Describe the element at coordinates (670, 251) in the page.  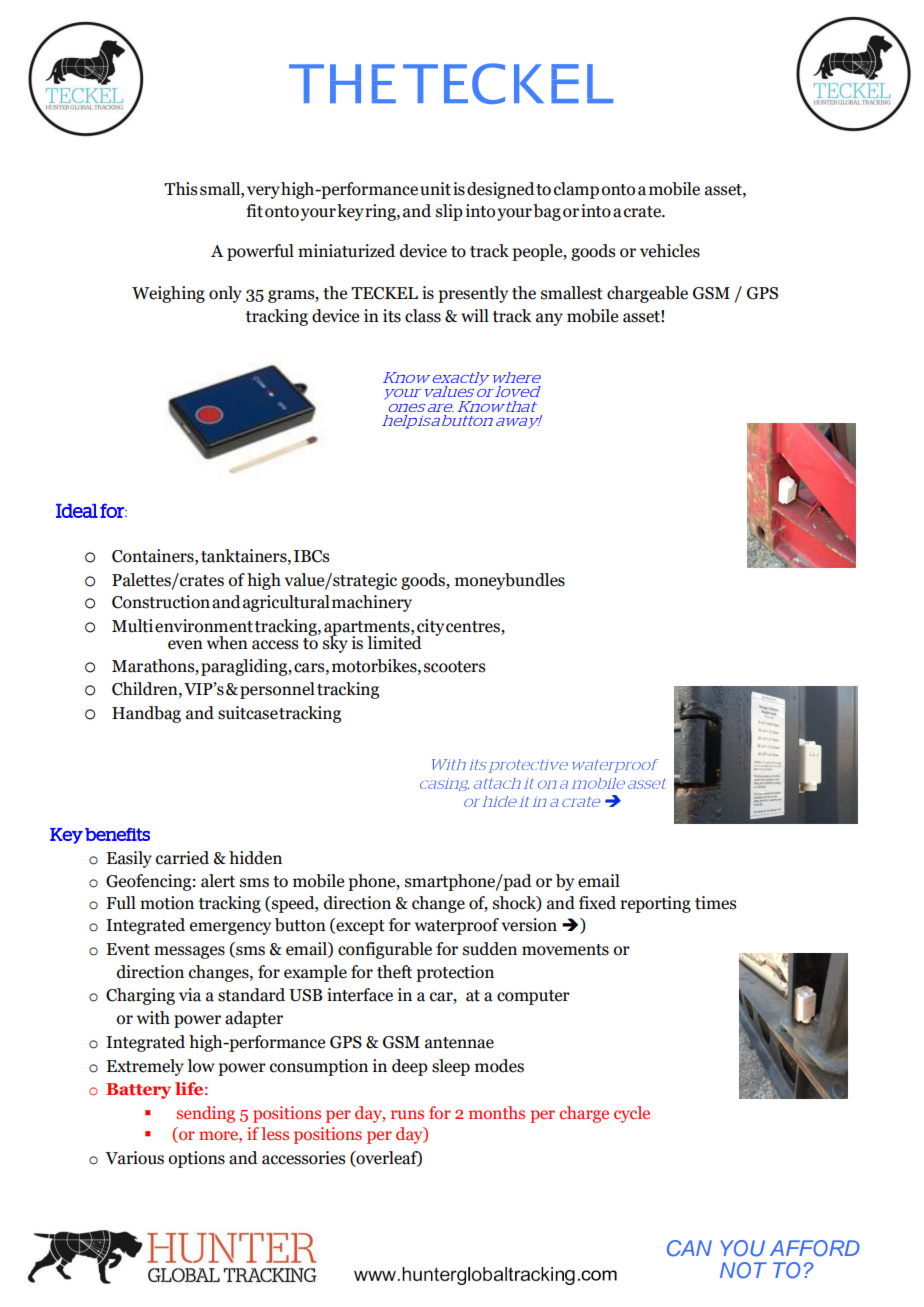
I see `vehicles` at that location.
